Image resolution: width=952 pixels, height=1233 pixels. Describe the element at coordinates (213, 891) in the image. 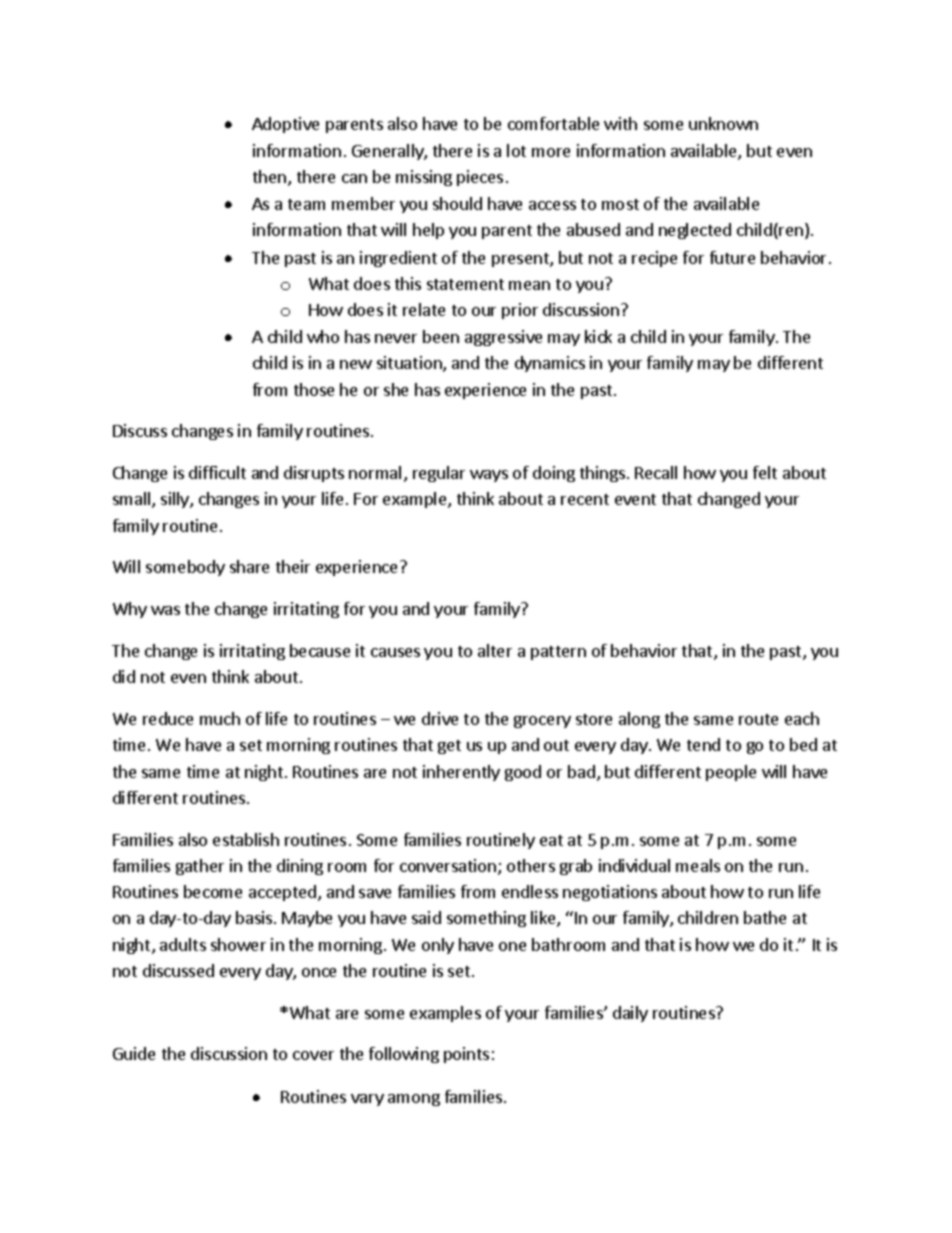

I see `become` at that location.
